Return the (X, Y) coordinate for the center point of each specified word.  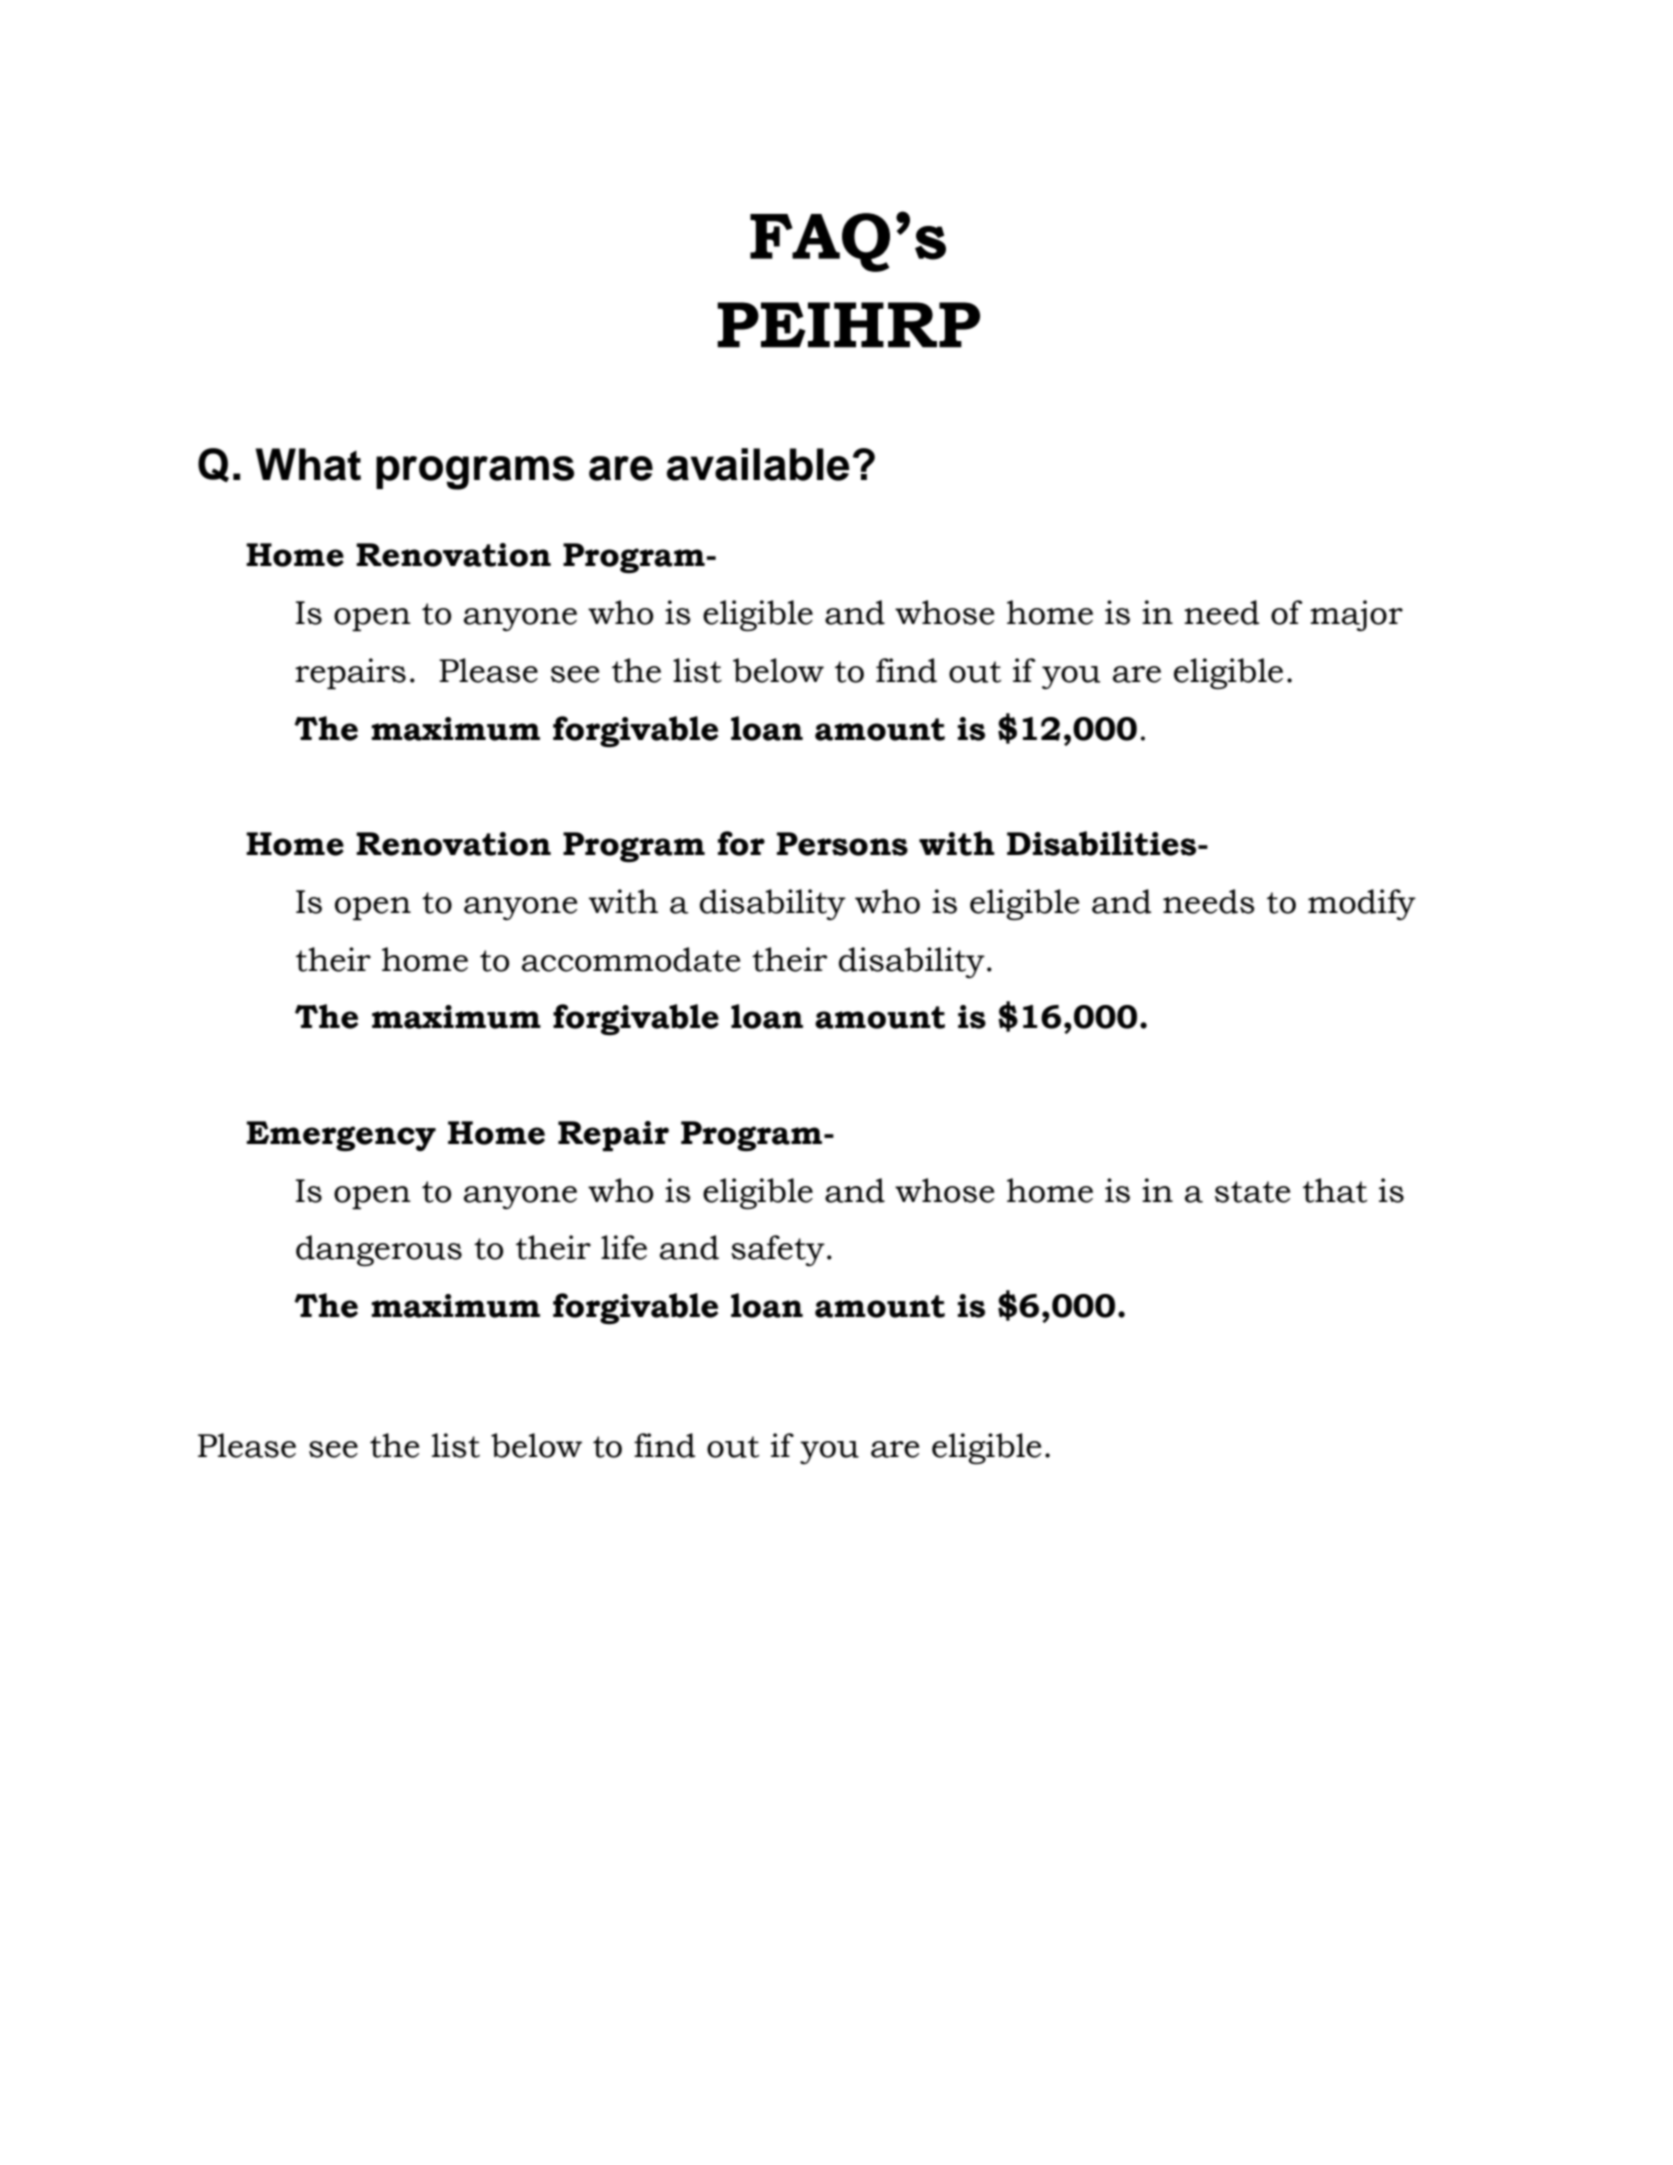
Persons (842, 844)
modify (1362, 904)
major (1356, 615)
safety (778, 1250)
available (758, 464)
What (308, 464)
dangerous (379, 1250)
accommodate (631, 959)
